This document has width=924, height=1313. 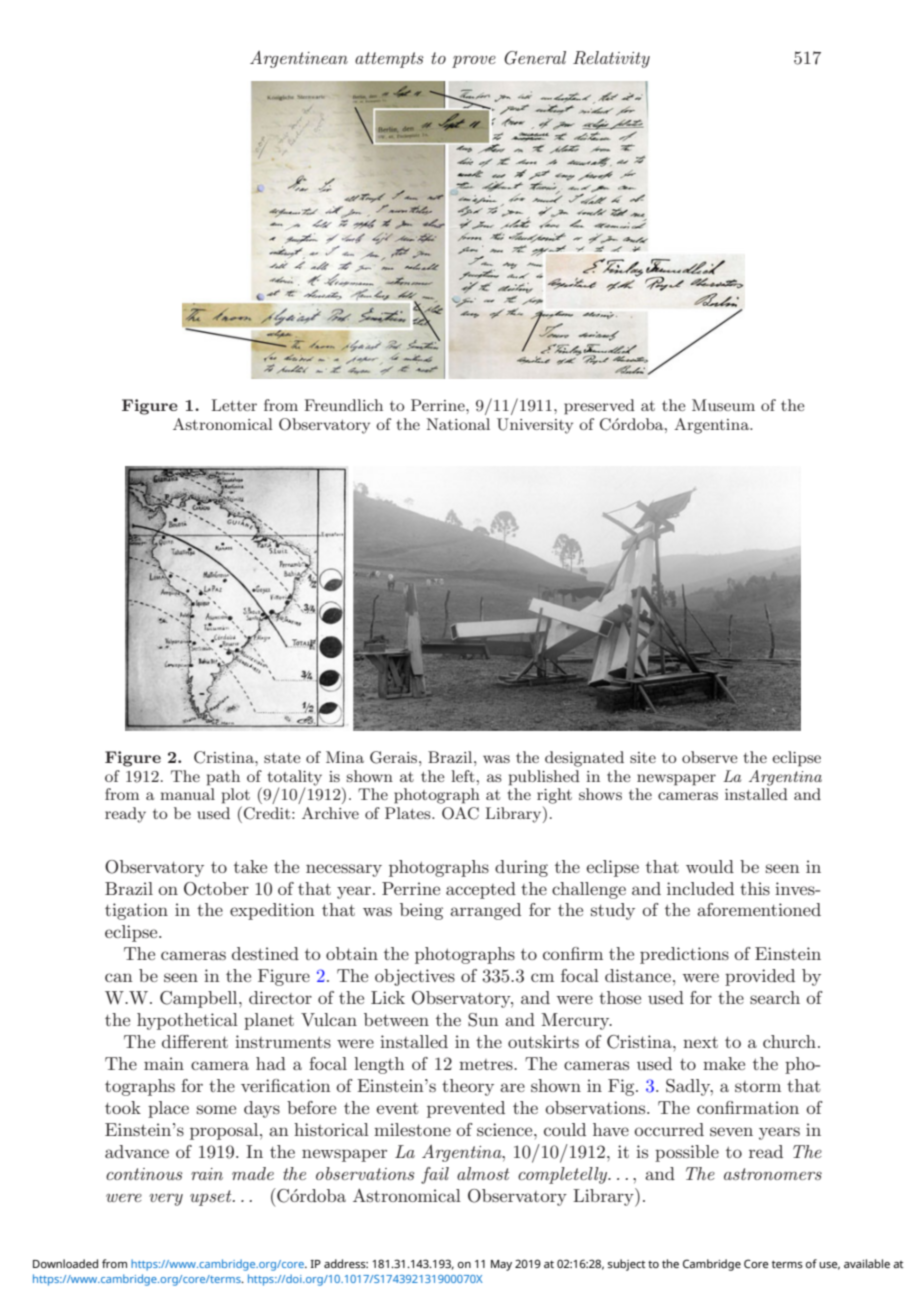 I want to click on Museum, so click(x=723, y=405).
